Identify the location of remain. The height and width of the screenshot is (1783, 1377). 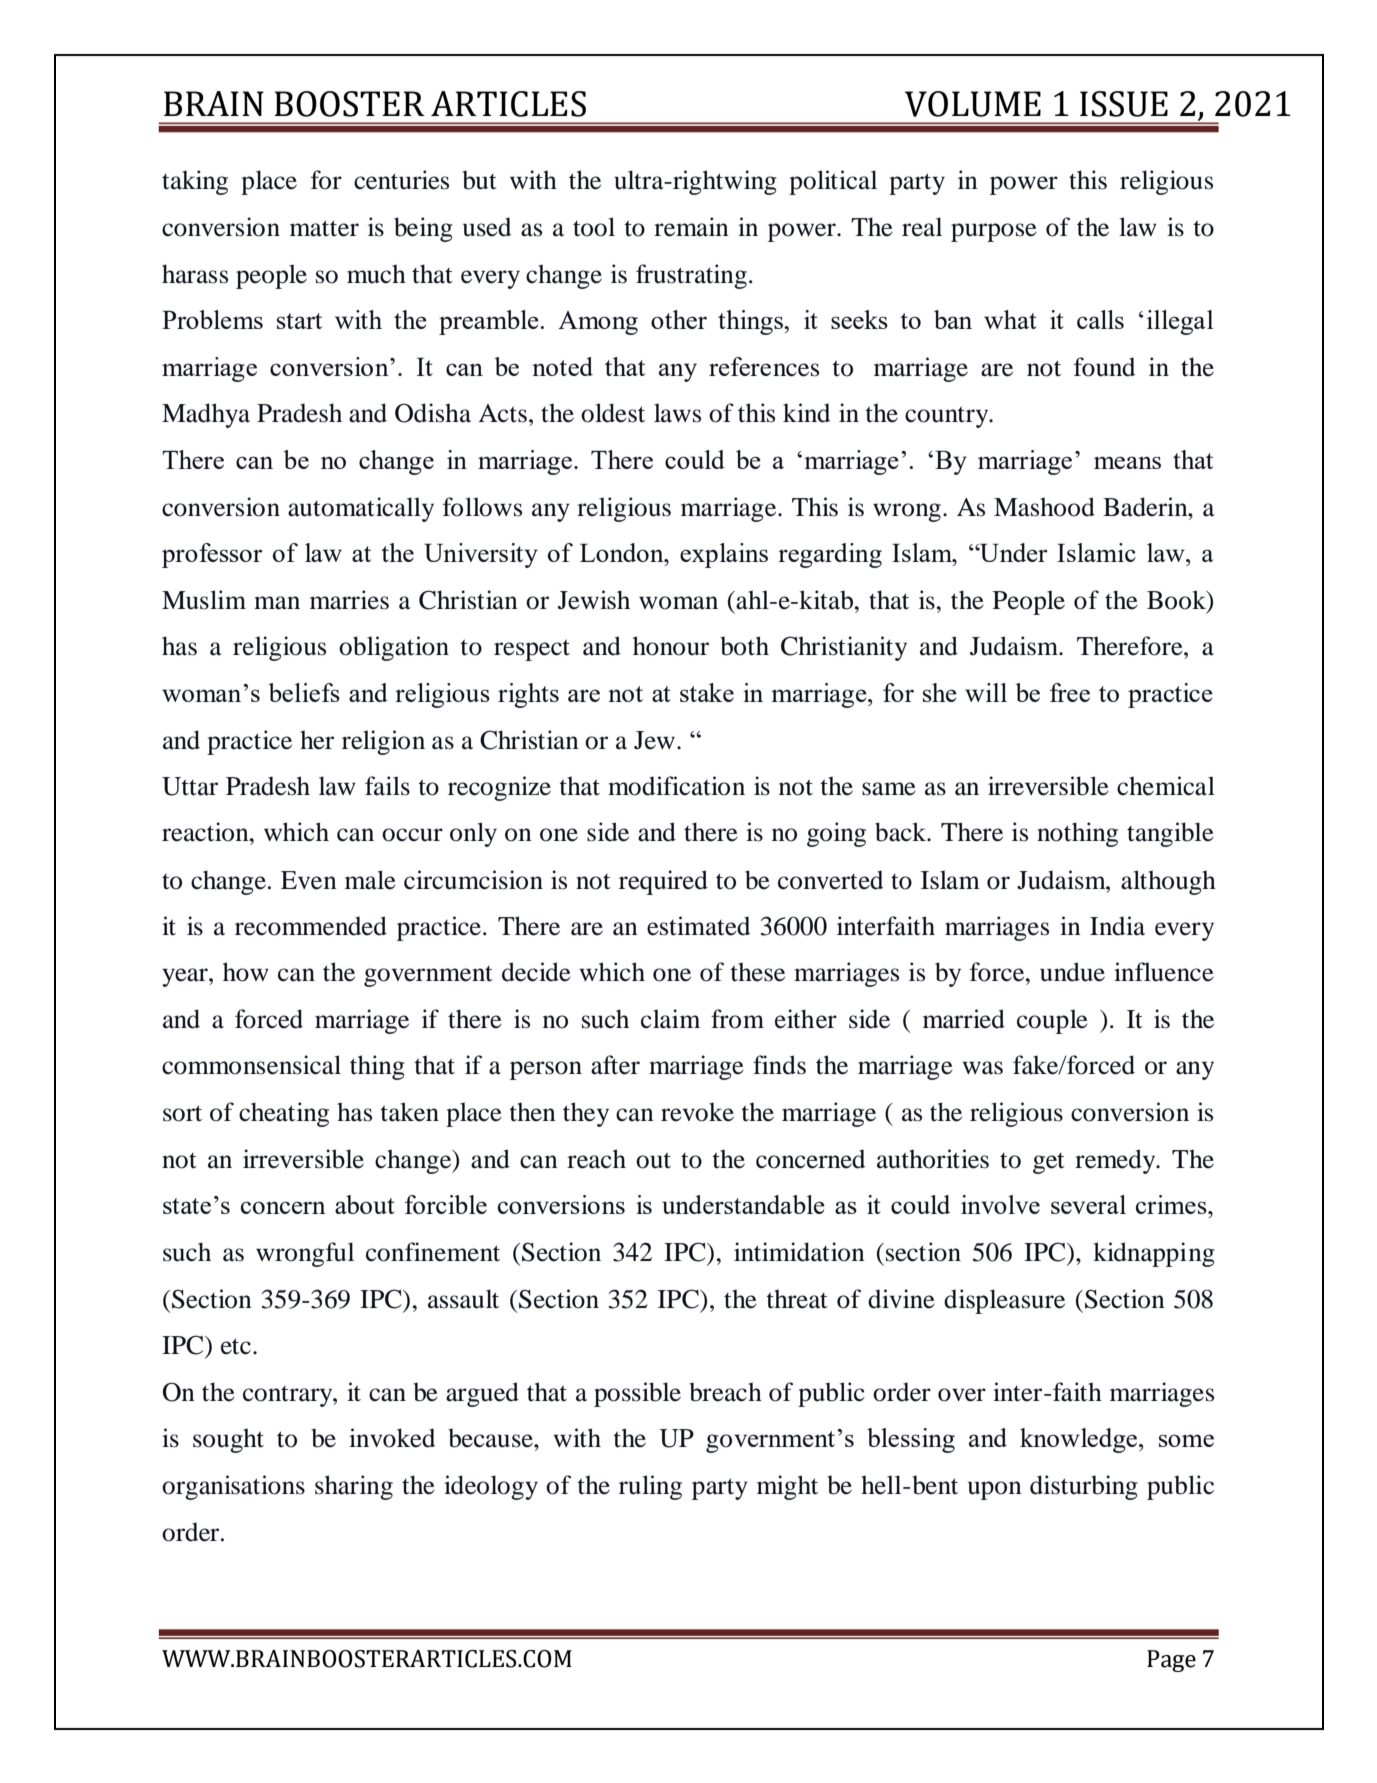
(691, 227).
